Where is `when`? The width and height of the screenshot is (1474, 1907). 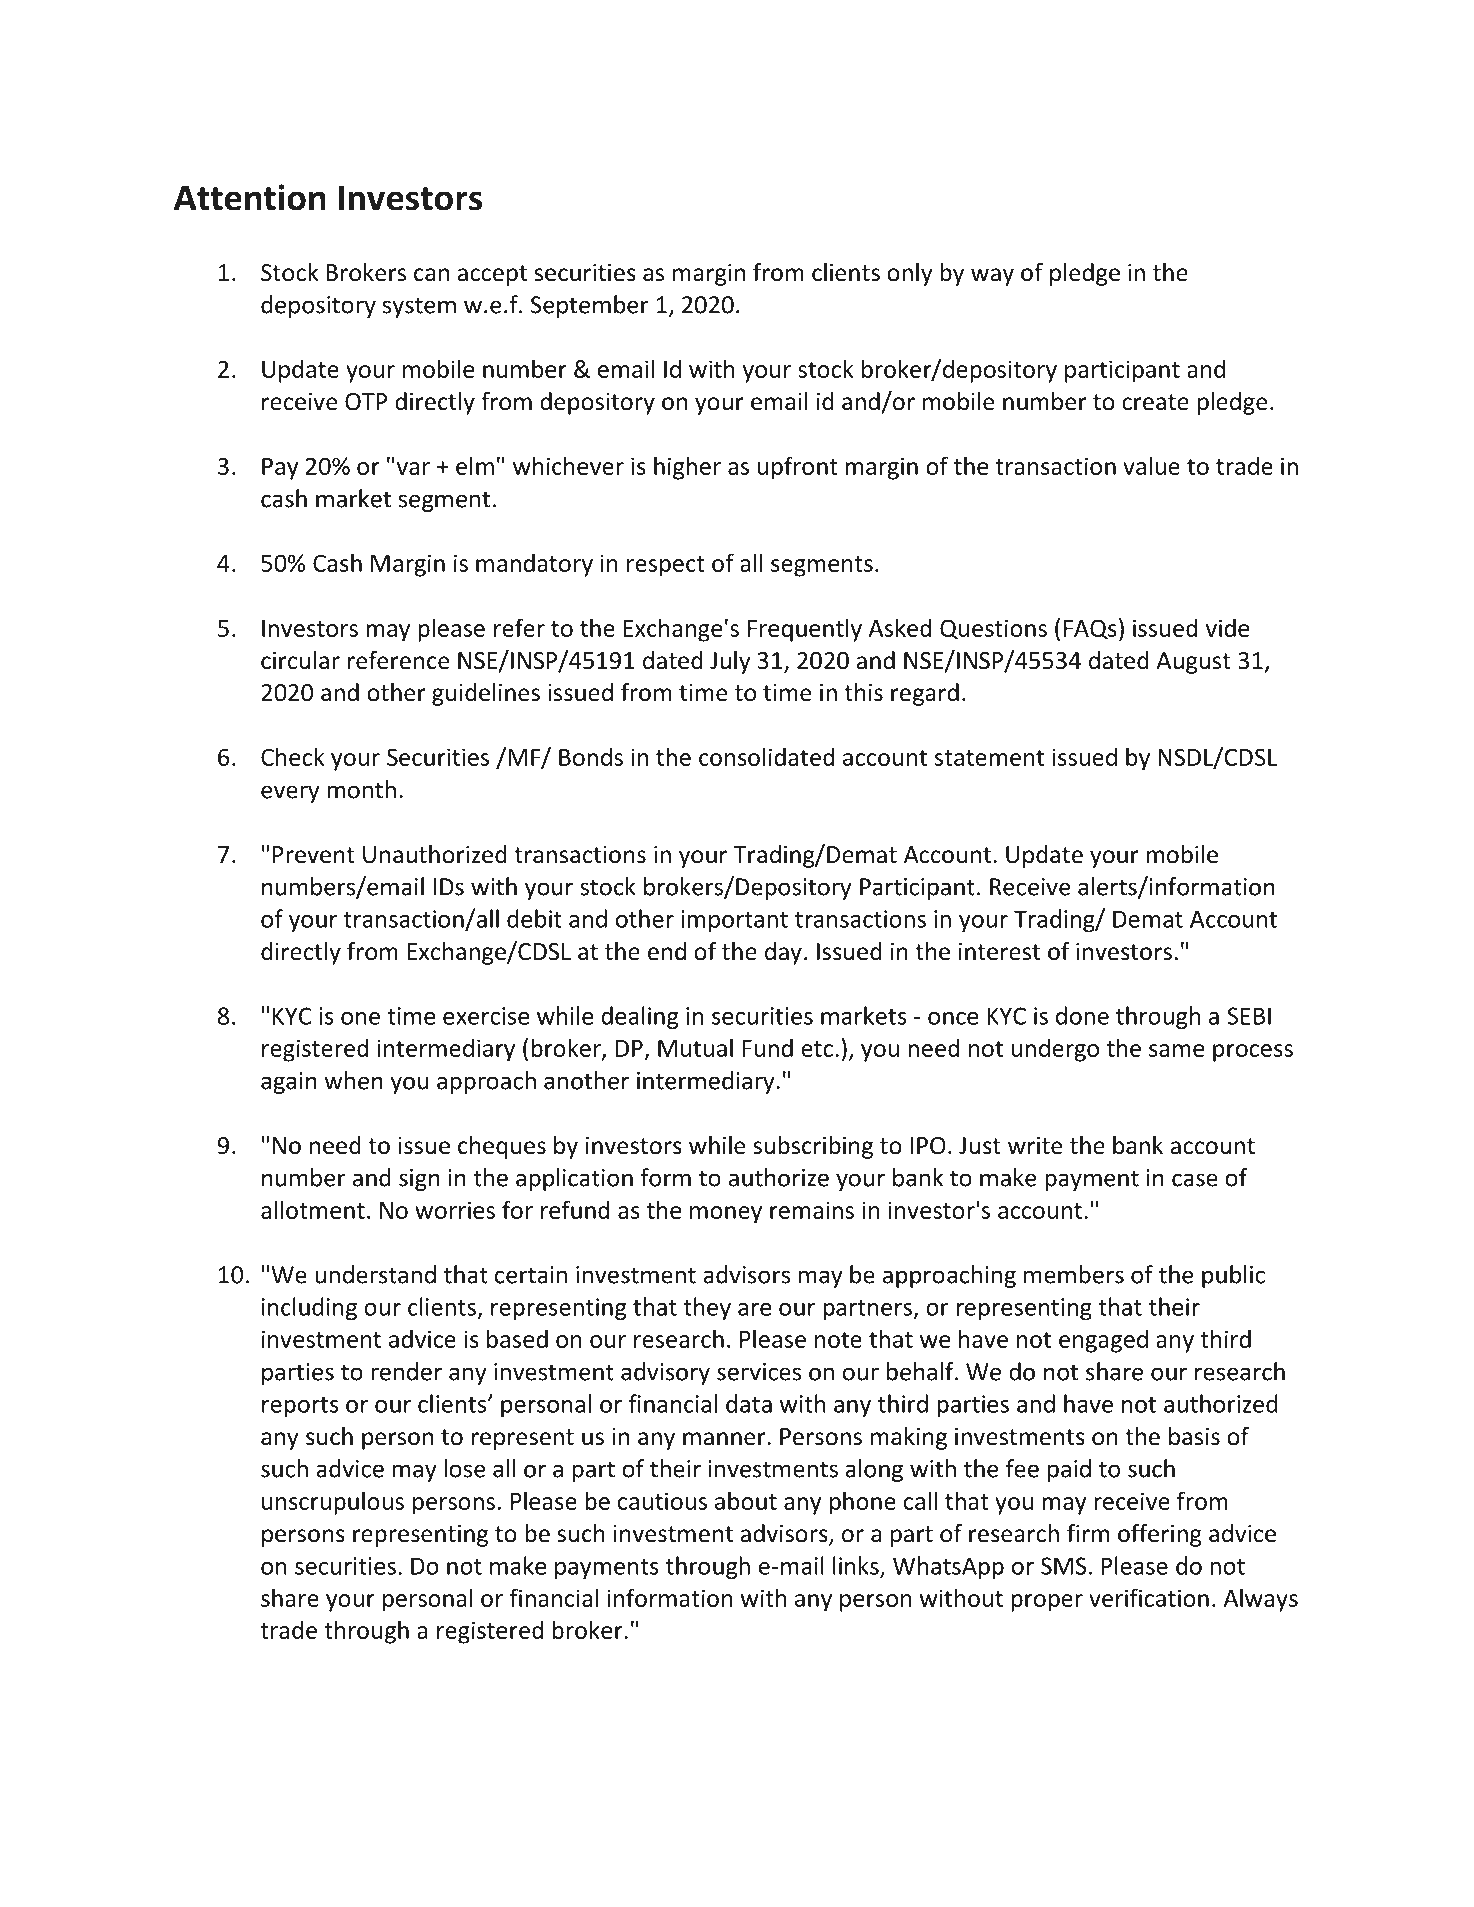 when is located at coordinates (353, 1080).
